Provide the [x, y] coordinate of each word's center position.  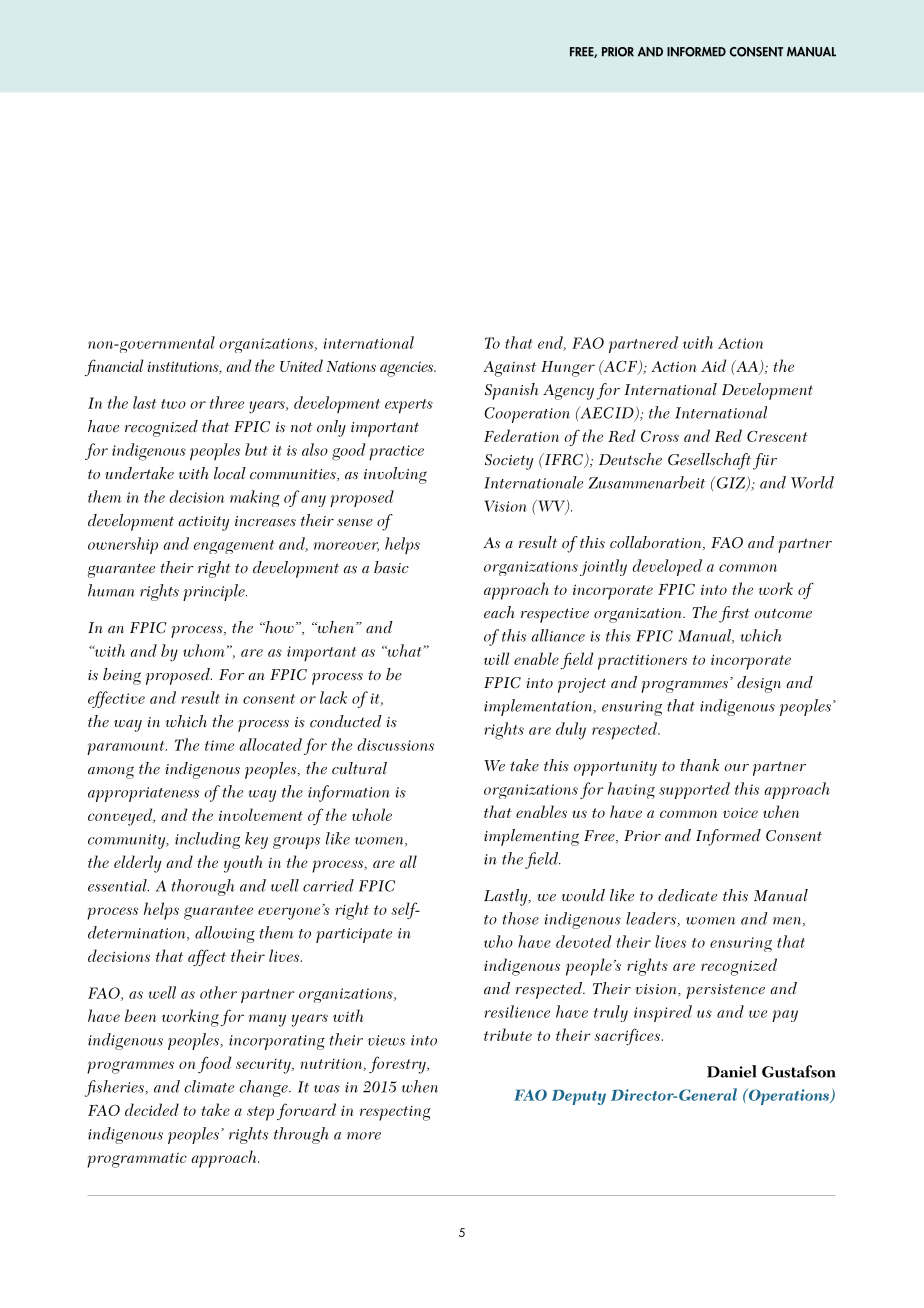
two [173, 404]
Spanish [511, 391]
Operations [788, 1097]
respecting [395, 1113]
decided [152, 1109]
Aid [713, 365]
